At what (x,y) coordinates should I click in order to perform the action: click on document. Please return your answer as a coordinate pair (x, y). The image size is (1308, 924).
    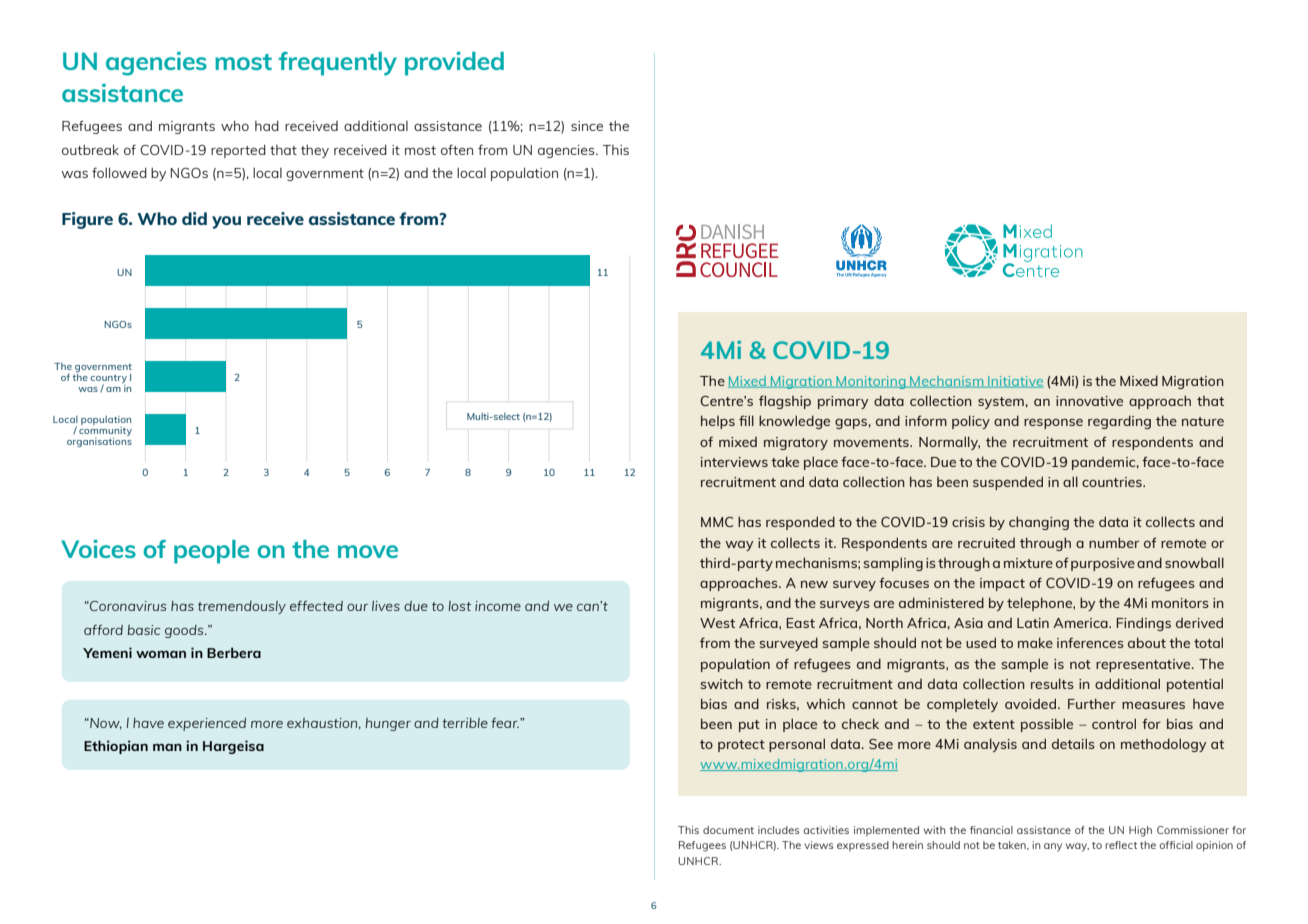
    Looking at the image, I should click on (728, 830).
